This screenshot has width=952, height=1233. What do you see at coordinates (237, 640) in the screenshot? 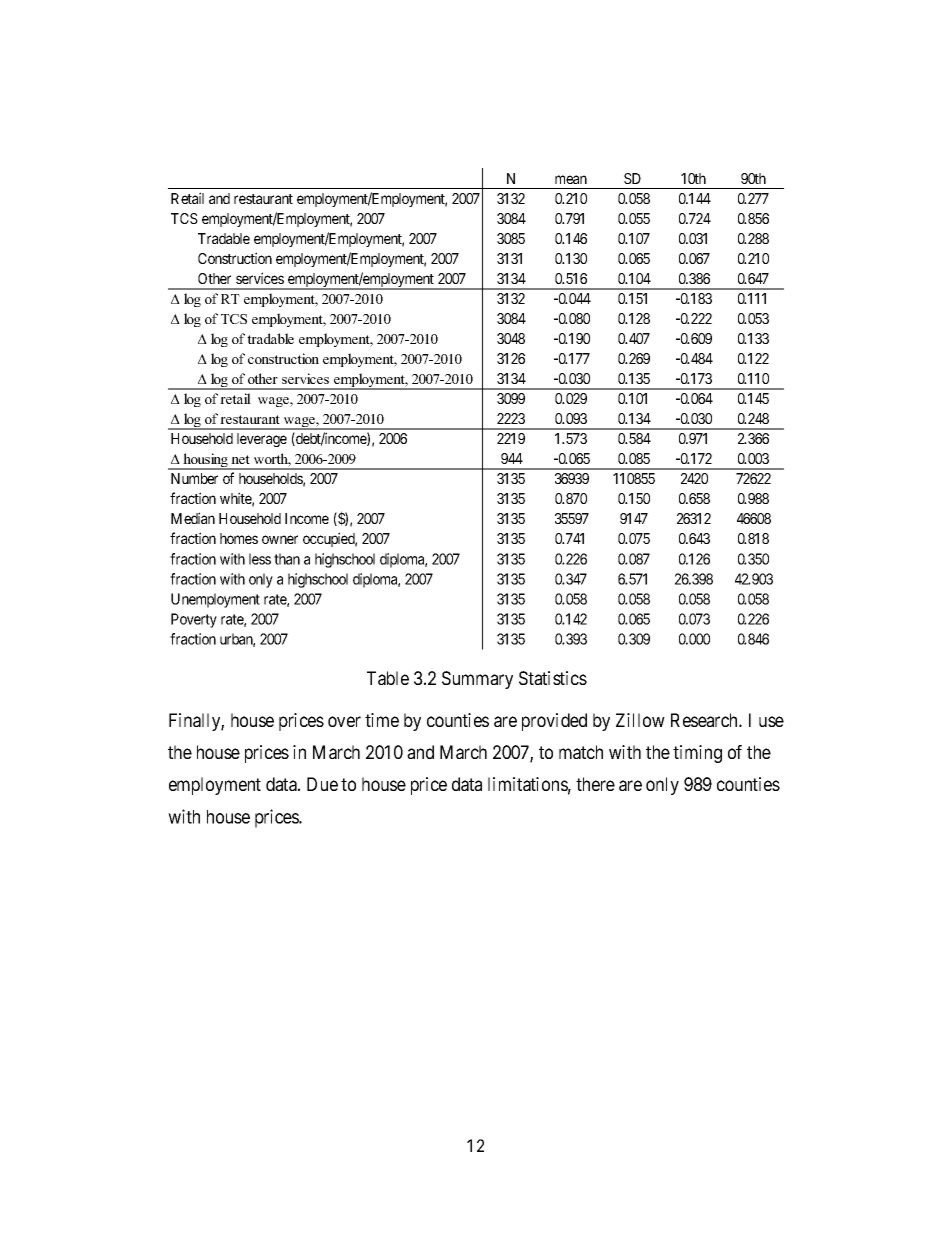
I see `urban` at bounding box center [237, 640].
